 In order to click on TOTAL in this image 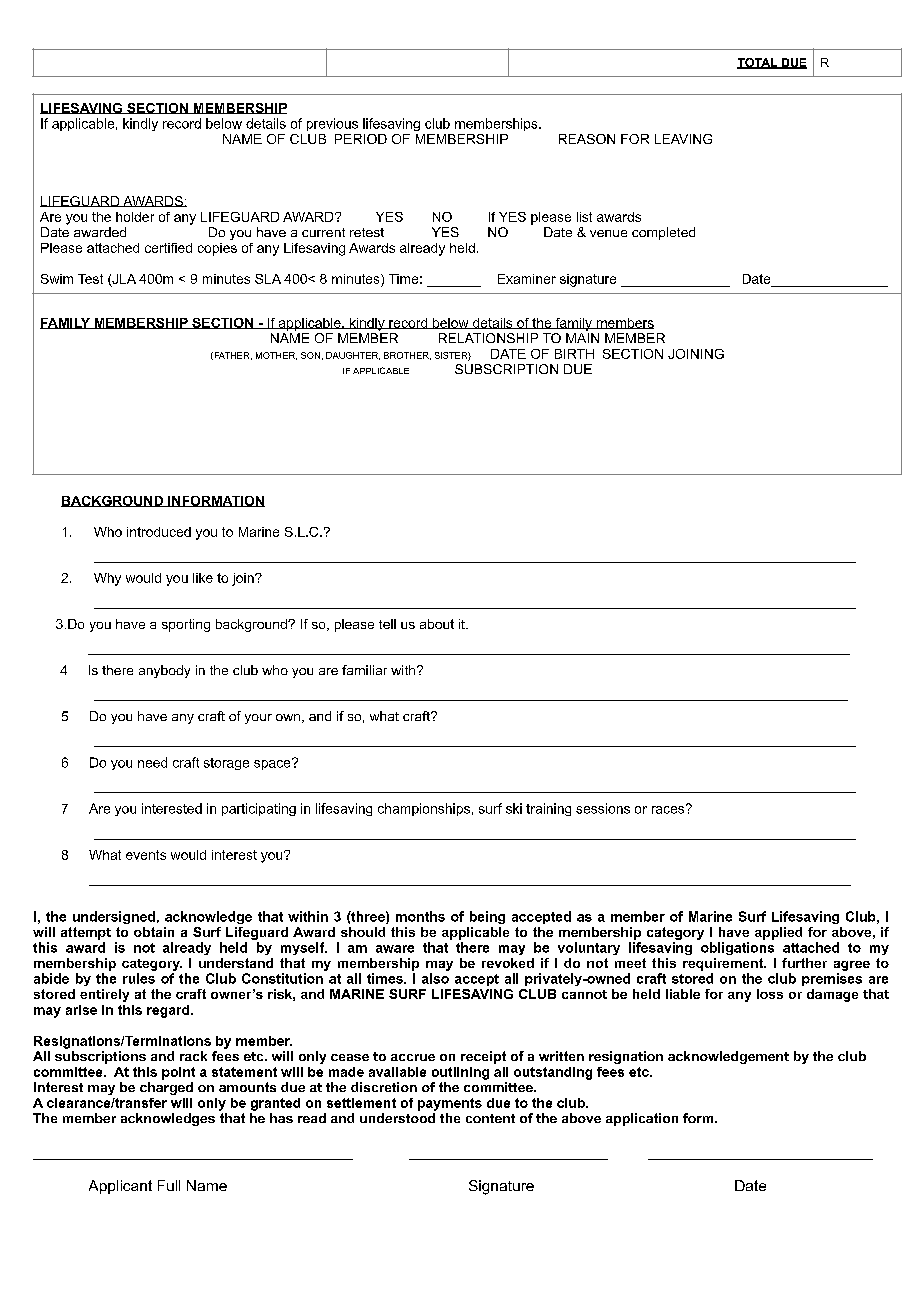, I will do `click(758, 63)`.
